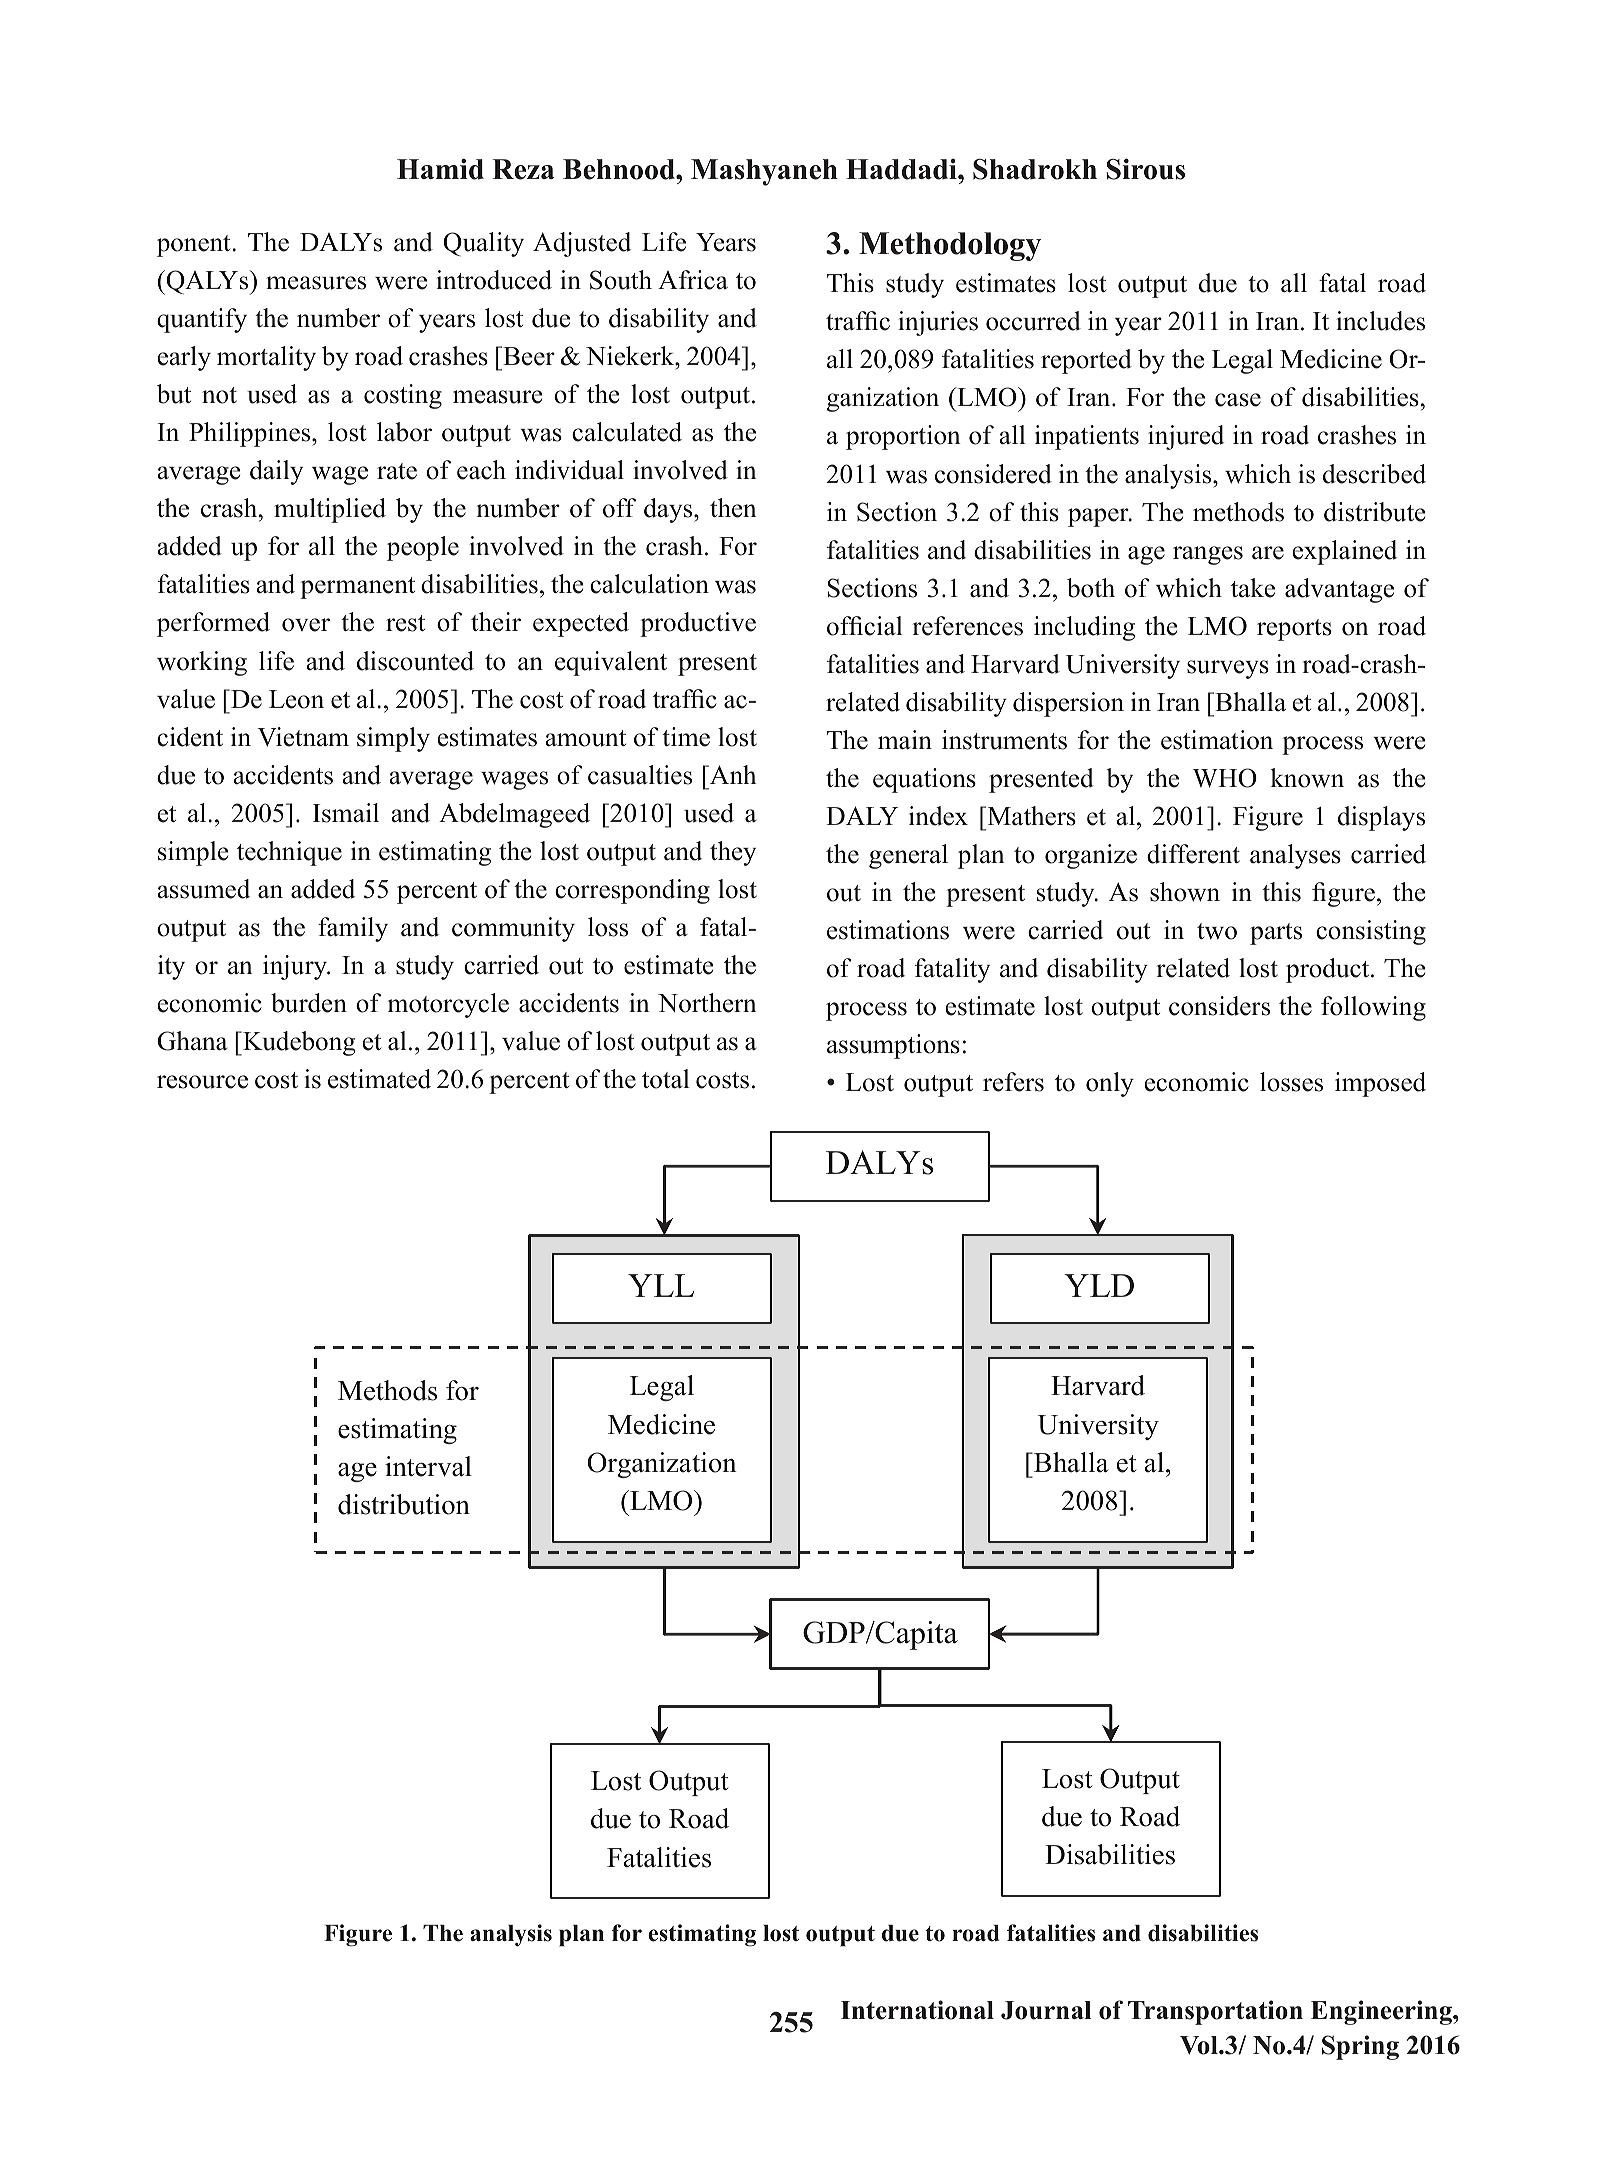  Describe the element at coordinates (733, 508) in the screenshot. I see `then` at that location.
